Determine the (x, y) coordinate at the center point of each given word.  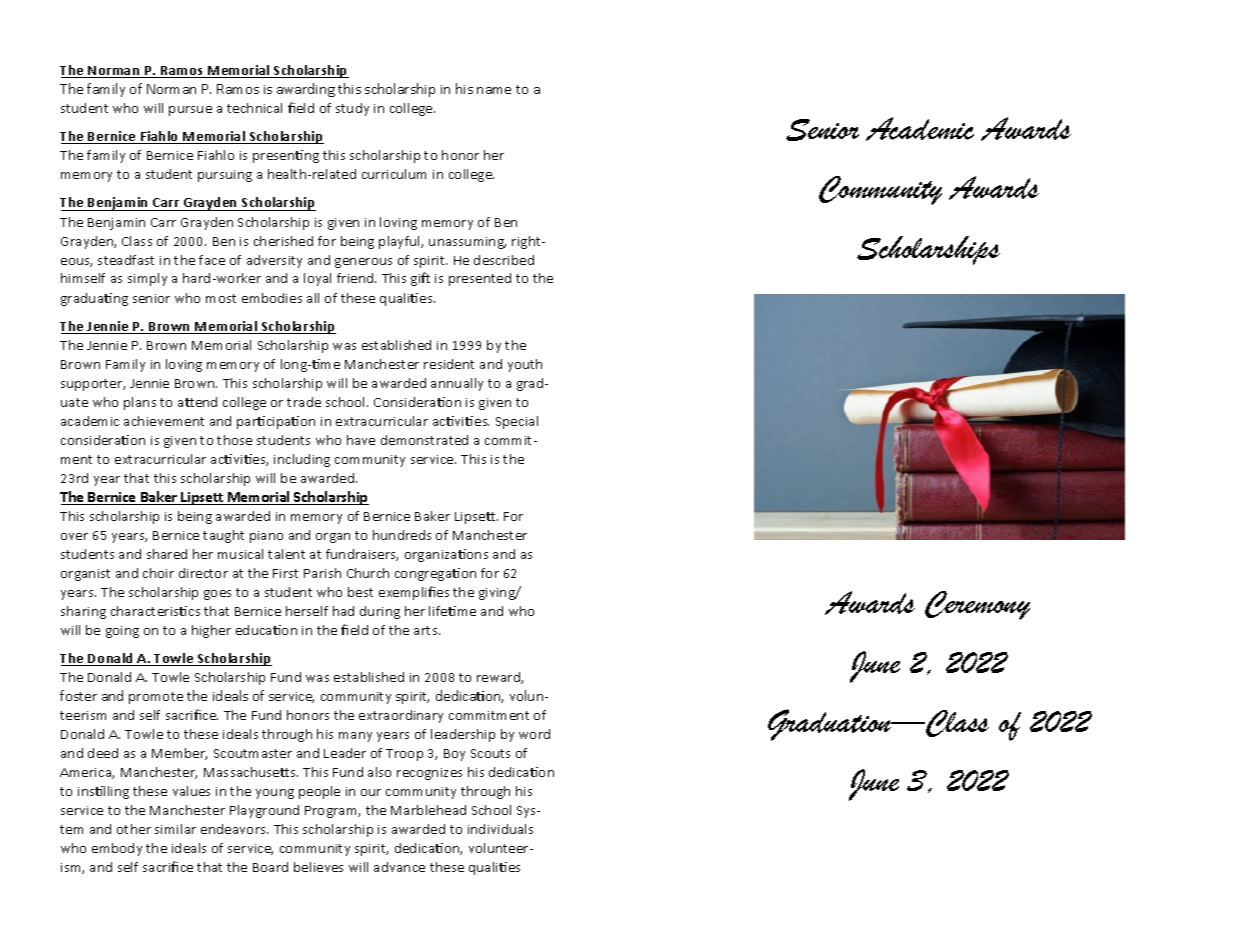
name (494, 90)
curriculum (394, 174)
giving (498, 594)
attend (197, 402)
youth (525, 365)
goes (217, 595)
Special (517, 422)
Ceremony (977, 605)
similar (175, 829)
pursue (190, 111)
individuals (500, 829)
